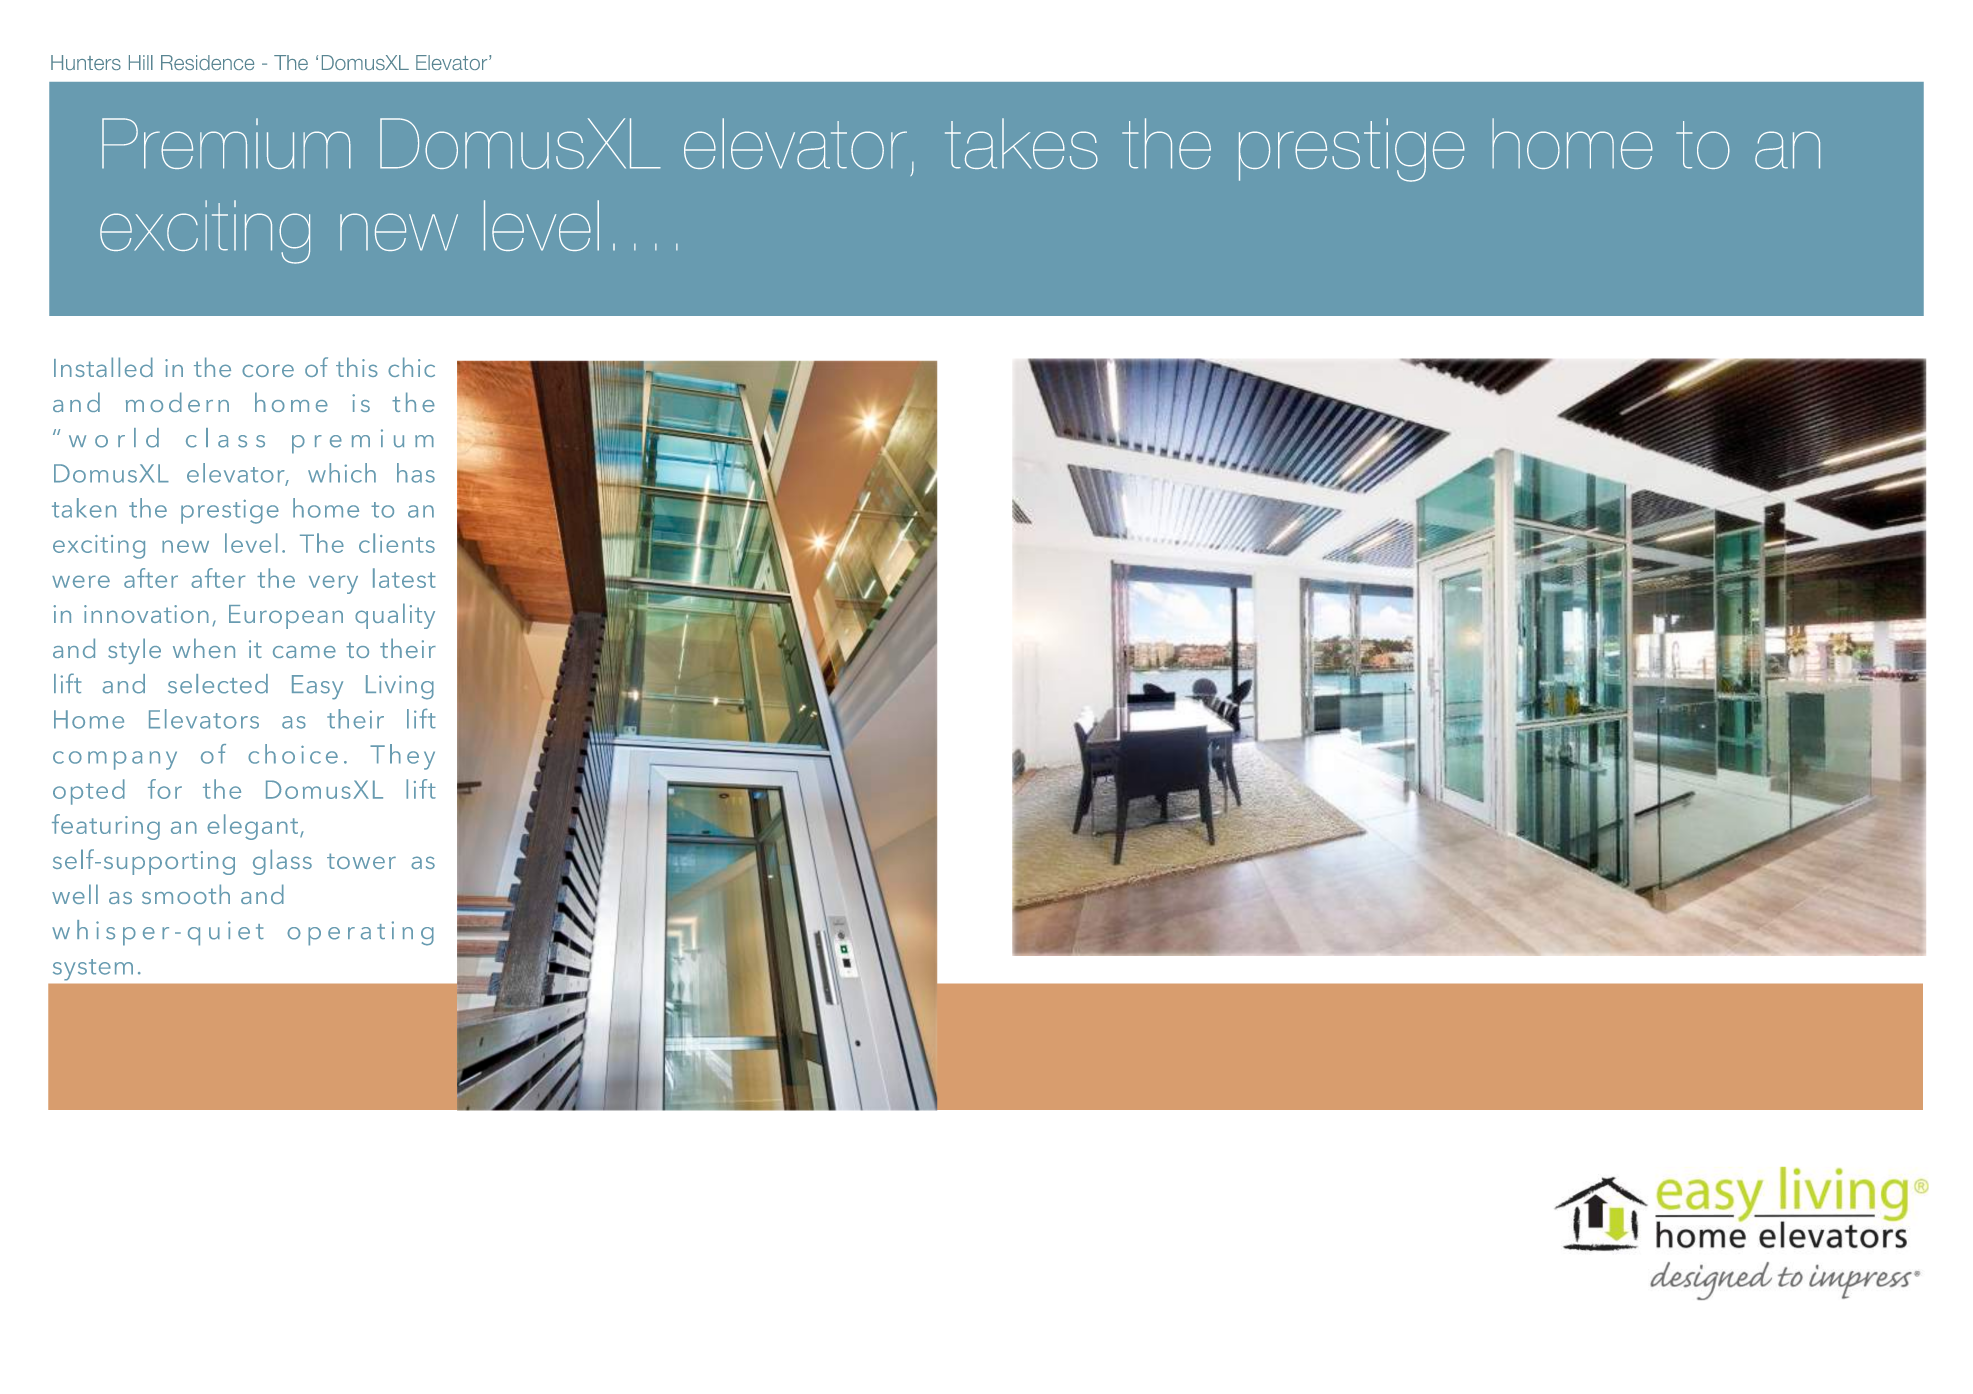 Image resolution: width=1973 pixels, height=1394 pixels. I want to click on Residence, so click(207, 62).
